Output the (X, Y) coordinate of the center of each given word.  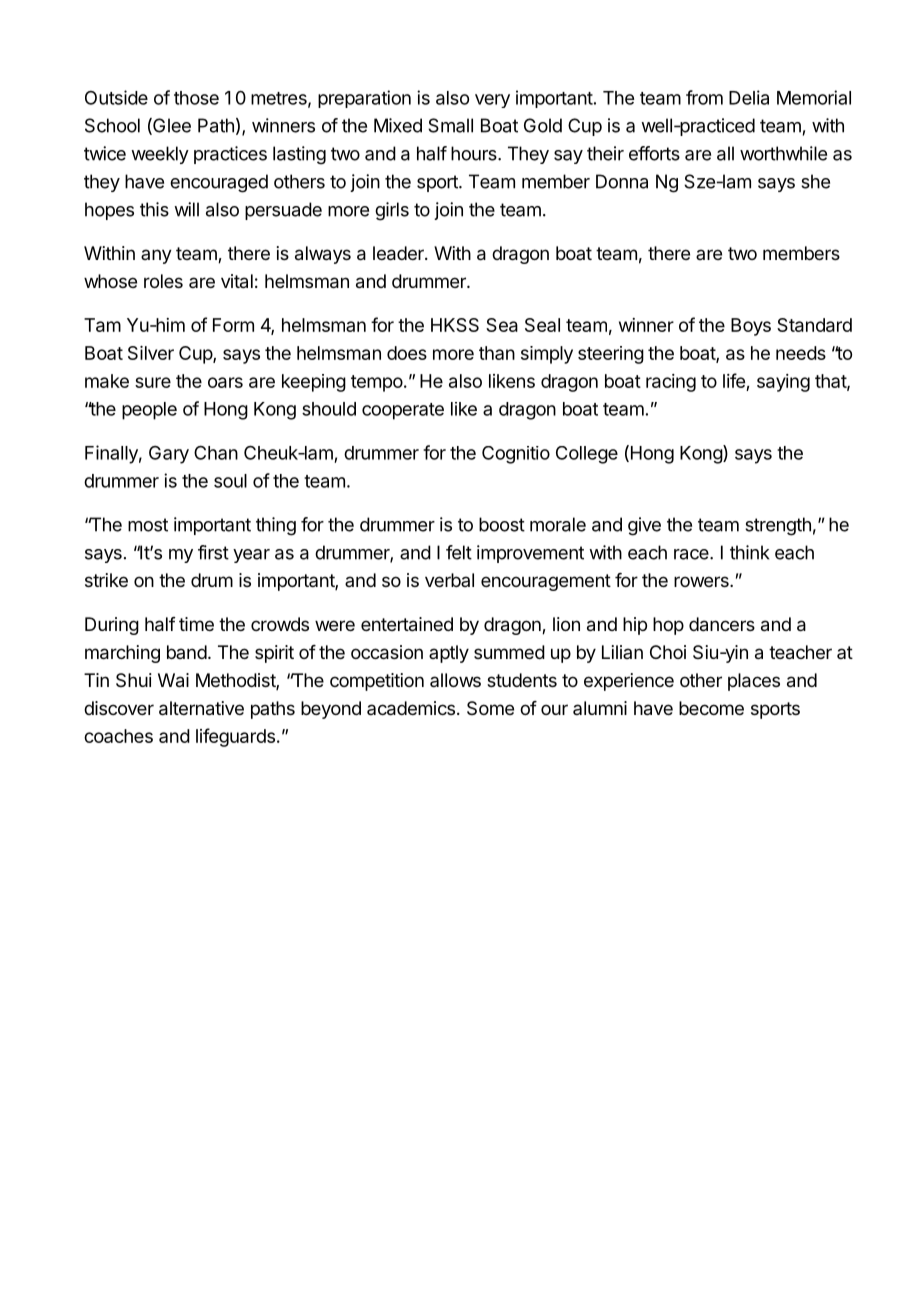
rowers (702, 581)
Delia (749, 97)
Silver (151, 353)
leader (399, 253)
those (196, 98)
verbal (449, 580)
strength (778, 526)
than (497, 353)
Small (450, 125)
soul (230, 481)
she (815, 181)
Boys (751, 327)
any (156, 256)
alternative (201, 708)
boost (502, 524)
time (196, 624)
